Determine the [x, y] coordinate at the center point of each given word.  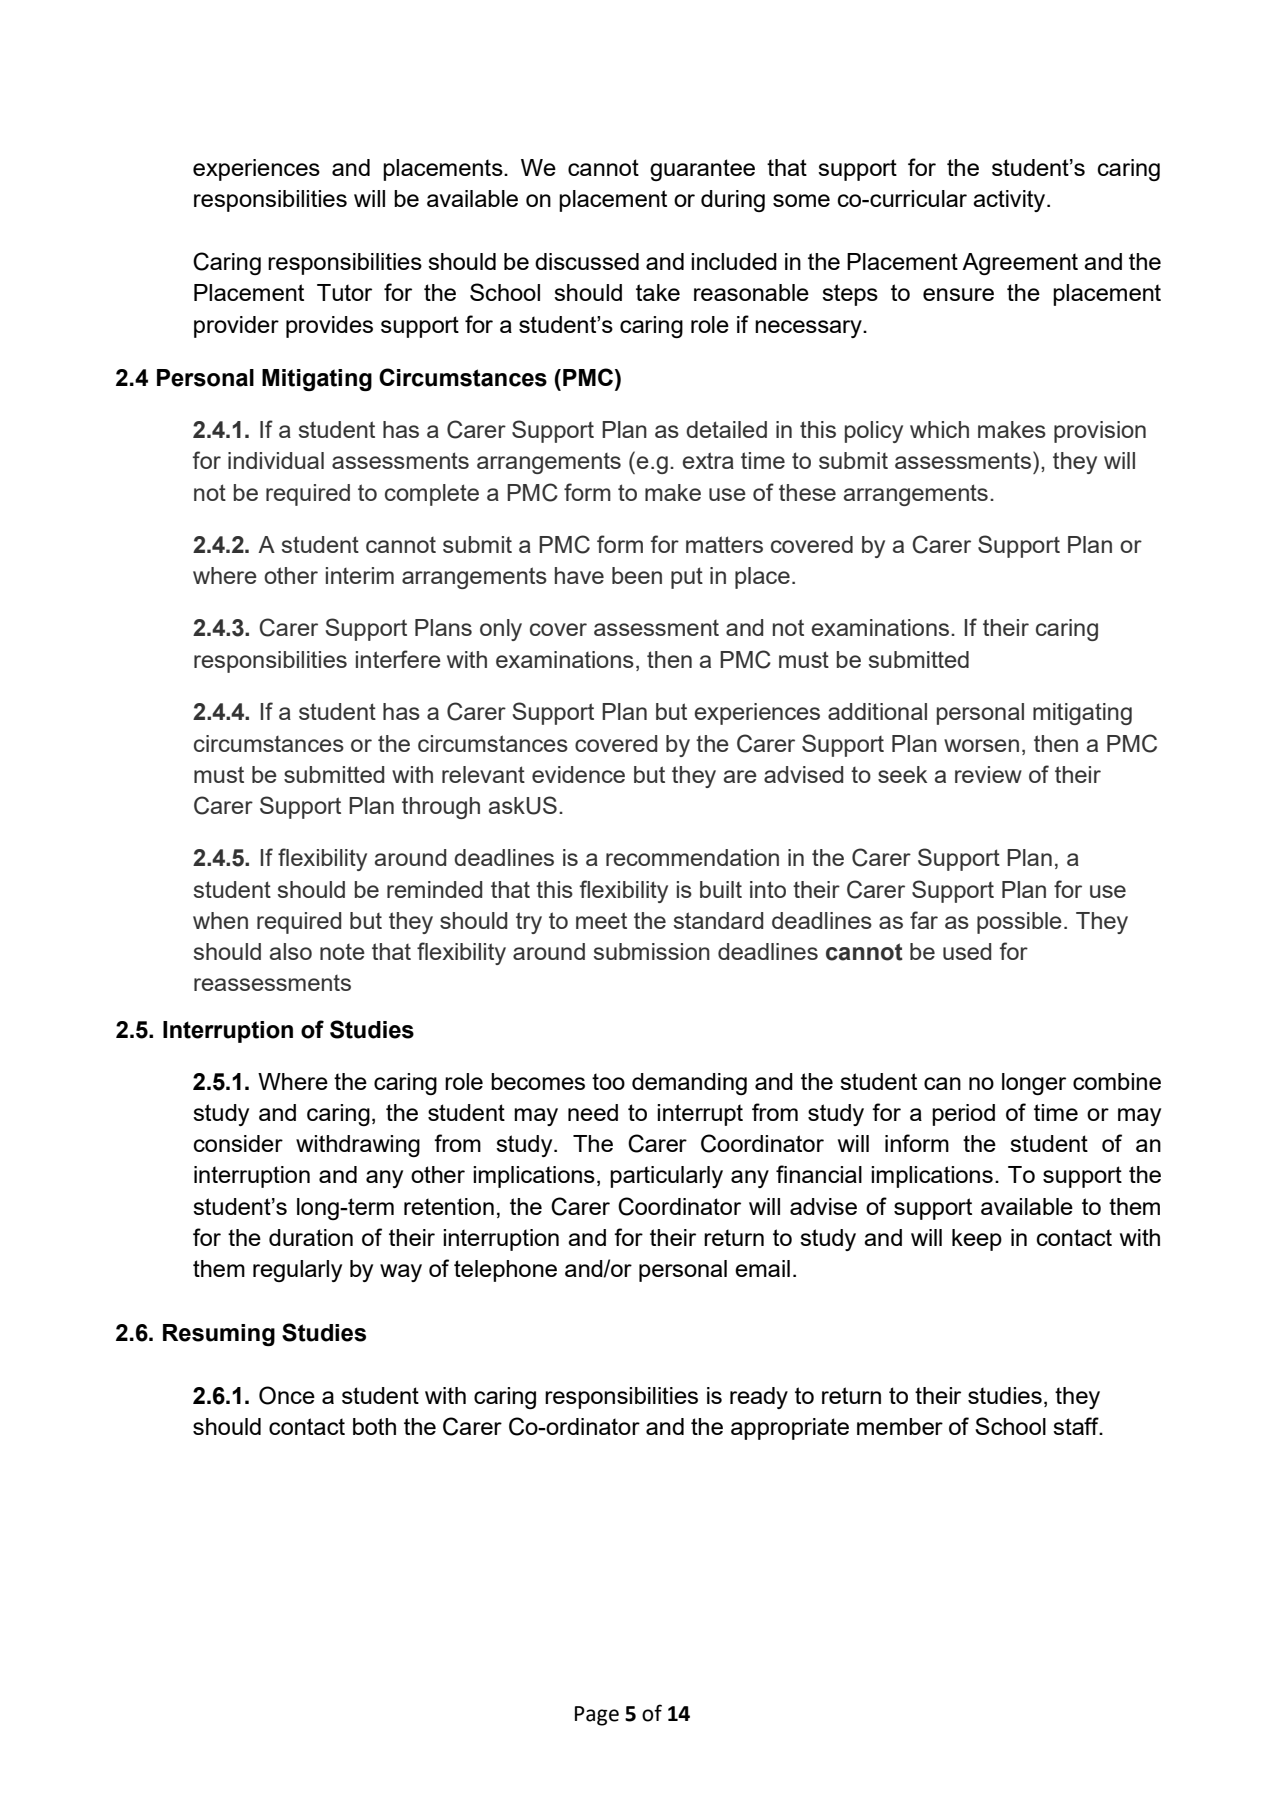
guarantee [702, 170]
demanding [689, 1084]
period [963, 1115]
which [939, 429]
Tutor [344, 292]
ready [759, 1398]
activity [1010, 201]
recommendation [692, 857]
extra [708, 460]
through [441, 808]
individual [276, 460]
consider [238, 1143]
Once [287, 1395]
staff [1077, 1426]
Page [597, 1716]
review [988, 774]
